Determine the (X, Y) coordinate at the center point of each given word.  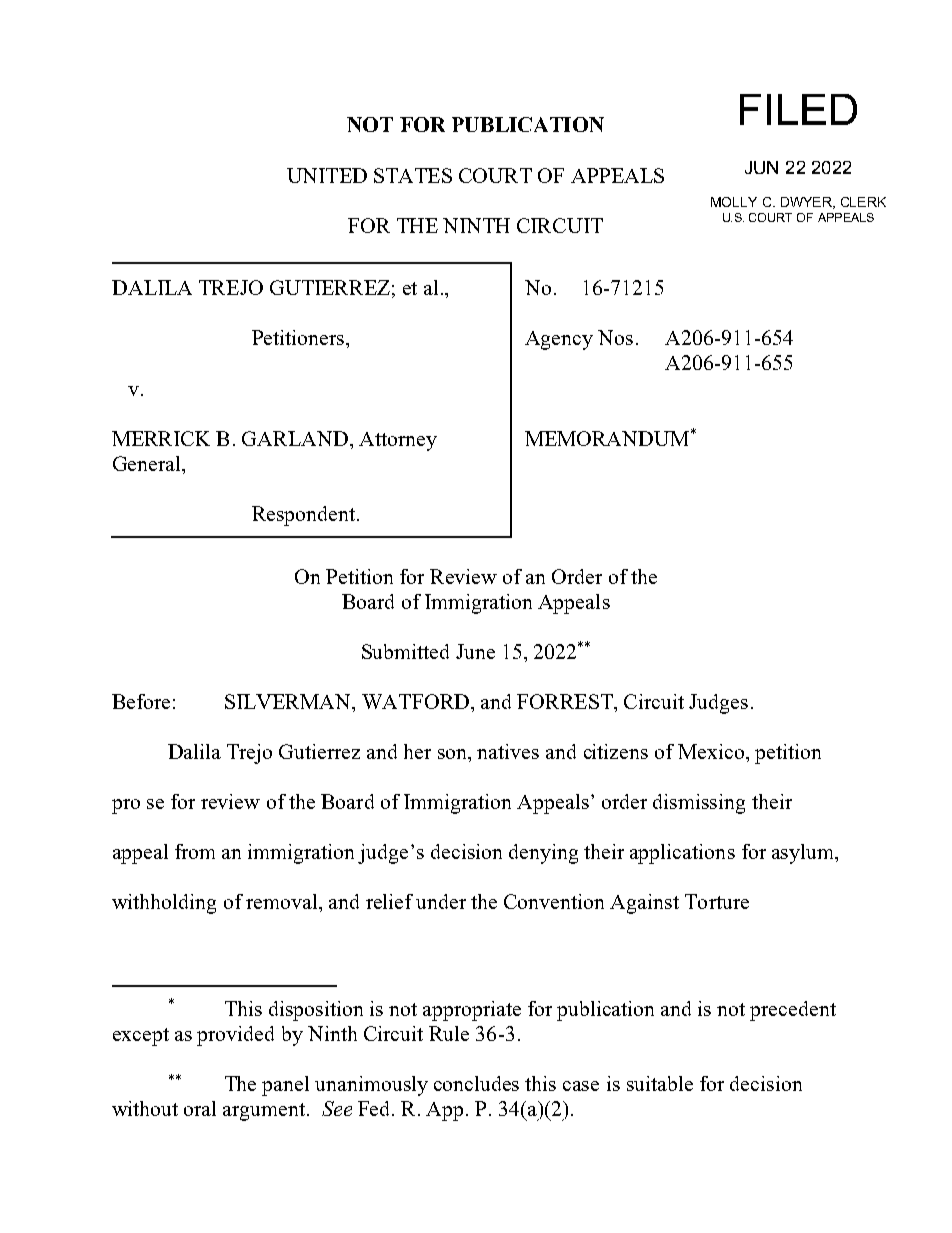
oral (200, 1108)
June (475, 651)
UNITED (327, 175)
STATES (413, 175)
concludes (476, 1083)
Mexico (711, 751)
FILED (798, 109)
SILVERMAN (289, 701)
